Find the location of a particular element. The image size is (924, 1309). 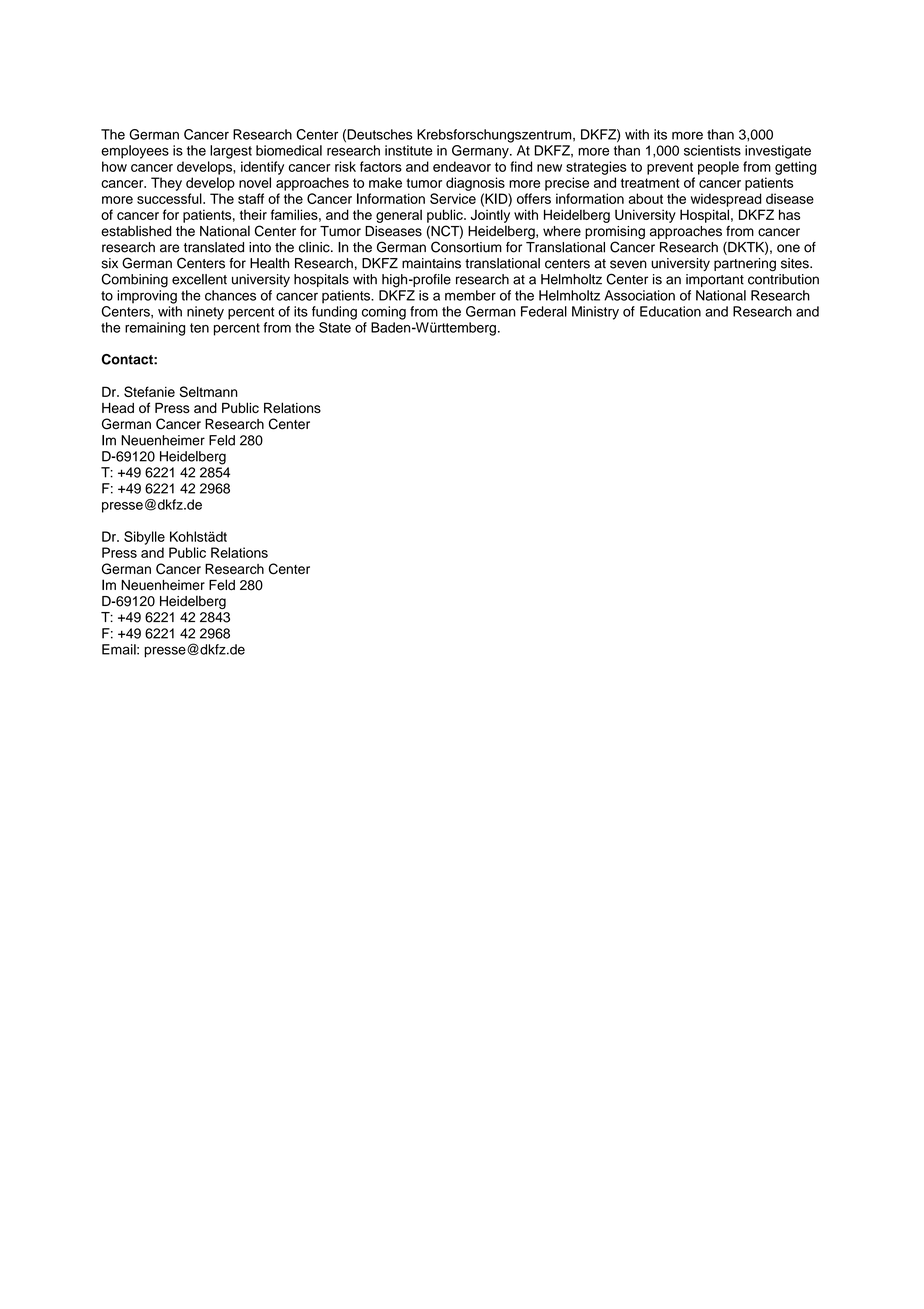

Education is located at coordinates (670, 311).
